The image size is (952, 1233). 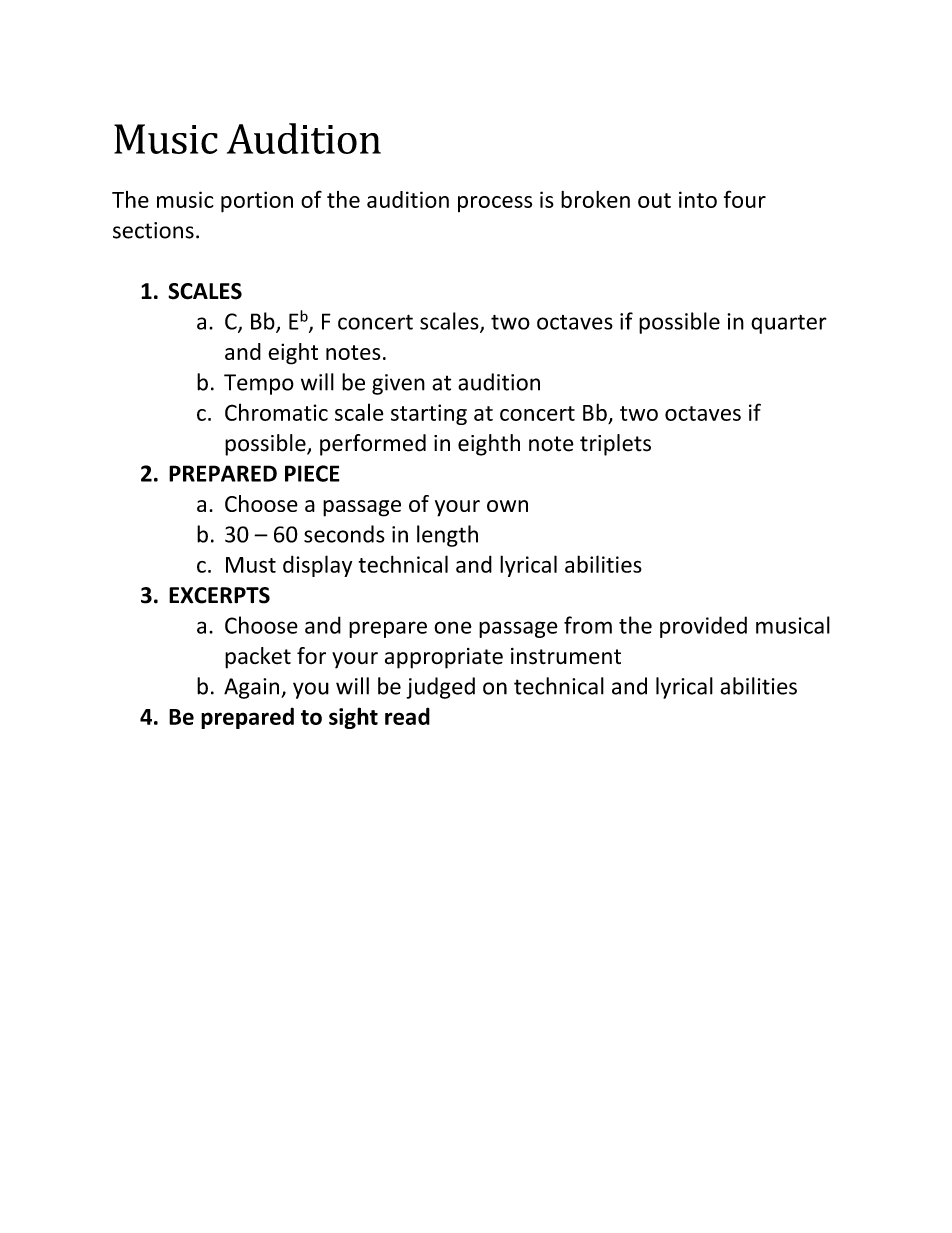 What do you see at coordinates (447, 536) in the document?
I see `length` at bounding box center [447, 536].
